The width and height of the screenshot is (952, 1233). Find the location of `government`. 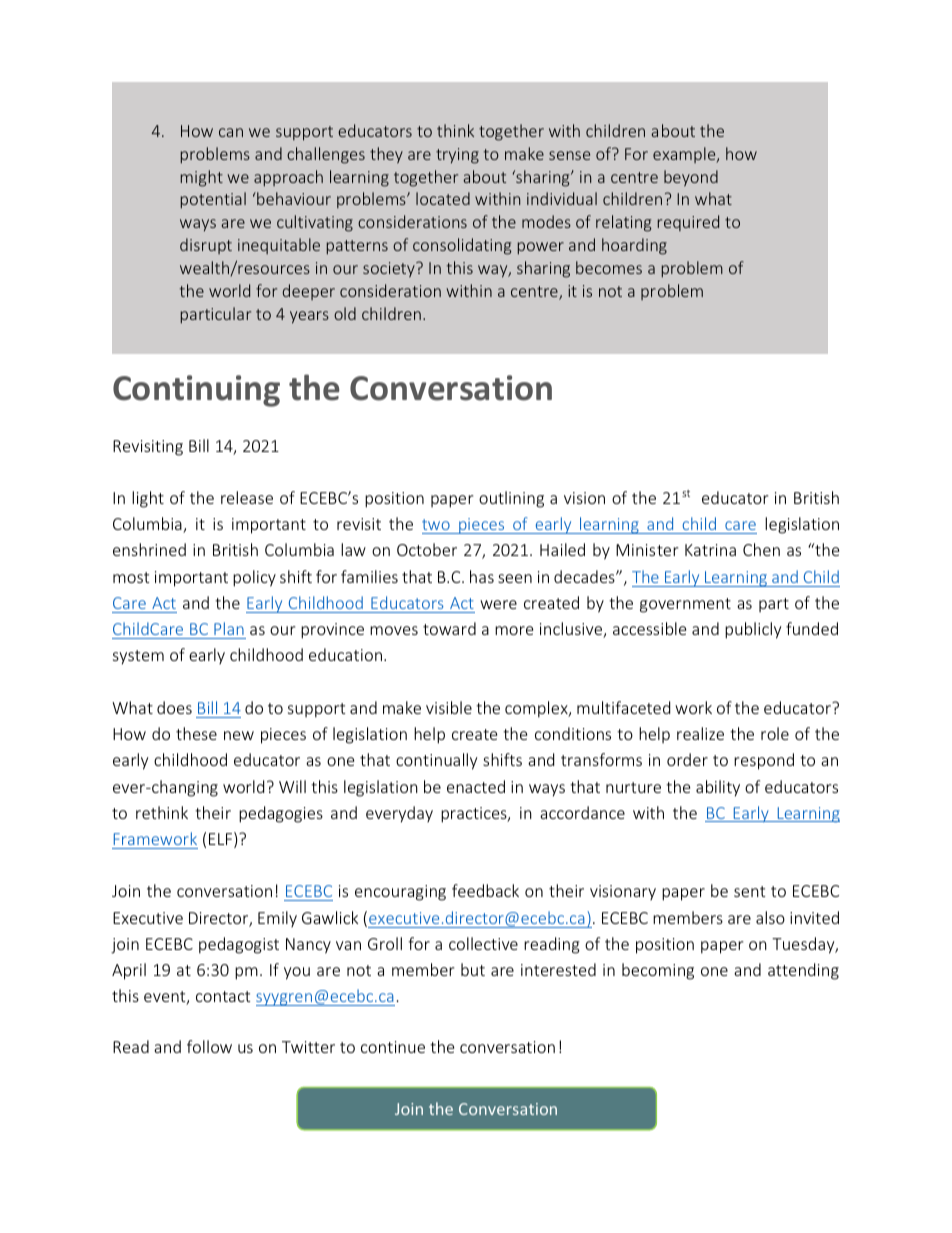

government is located at coordinates (685, 605).
